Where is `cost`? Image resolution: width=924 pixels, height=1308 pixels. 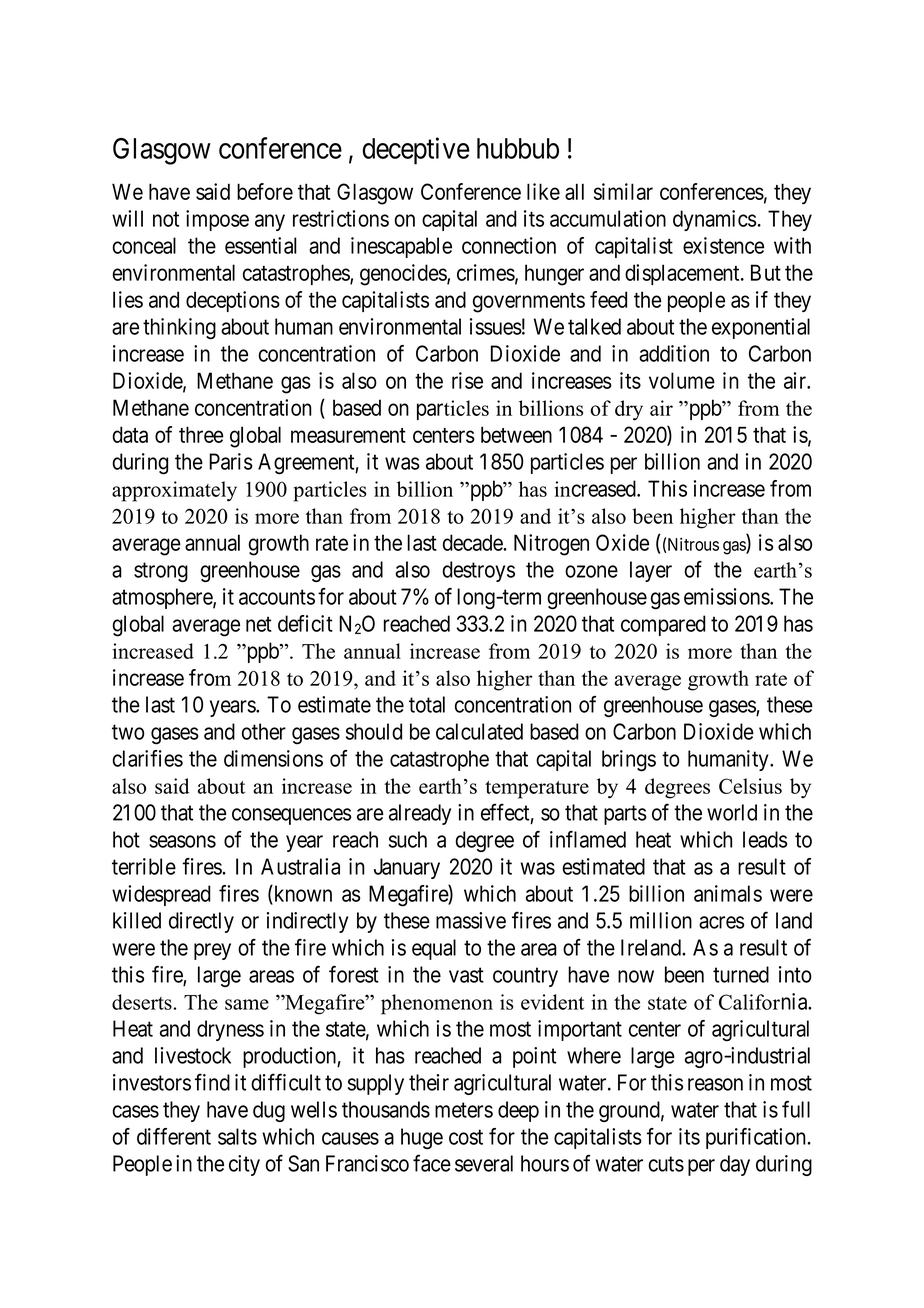 cost is located at coordinates (466, 1137).
